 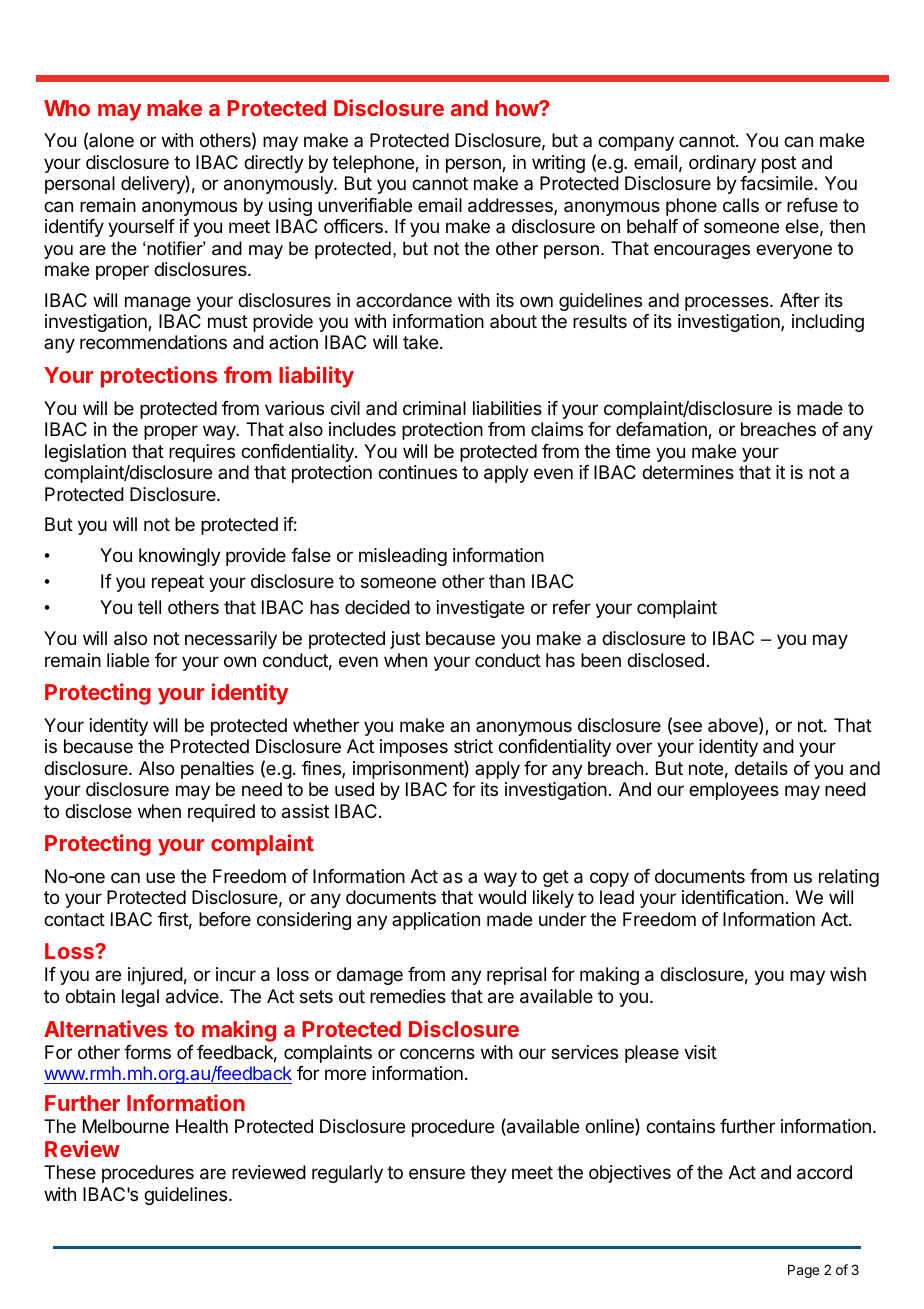 I want to click on strict, so click(x=473, y=746).
